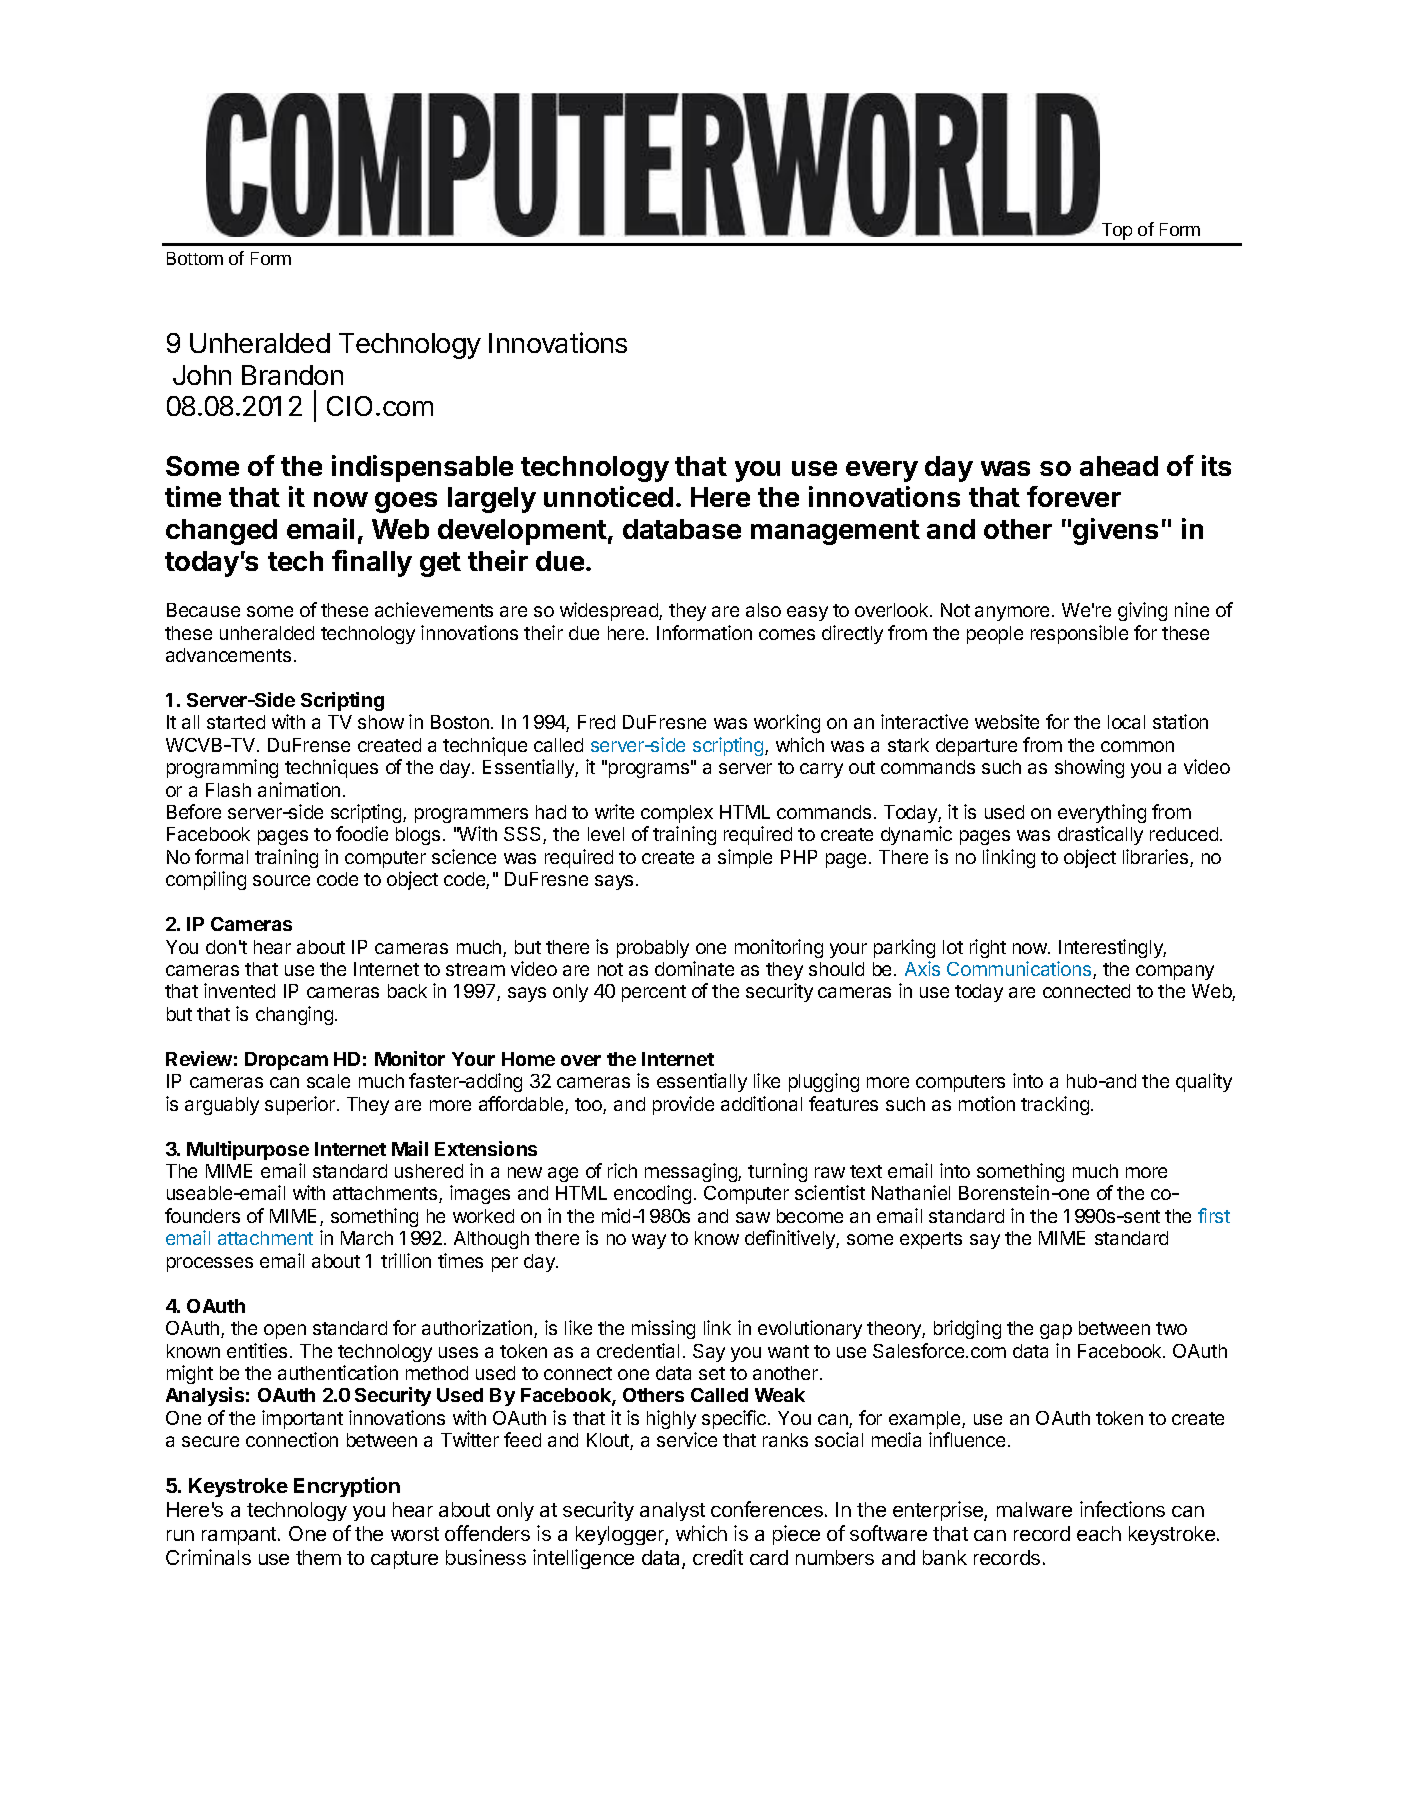 The image size is (1404, 1817). Describe the element at coordinates (292, 375) in the screenshot. I see `Brandon` at that location.
